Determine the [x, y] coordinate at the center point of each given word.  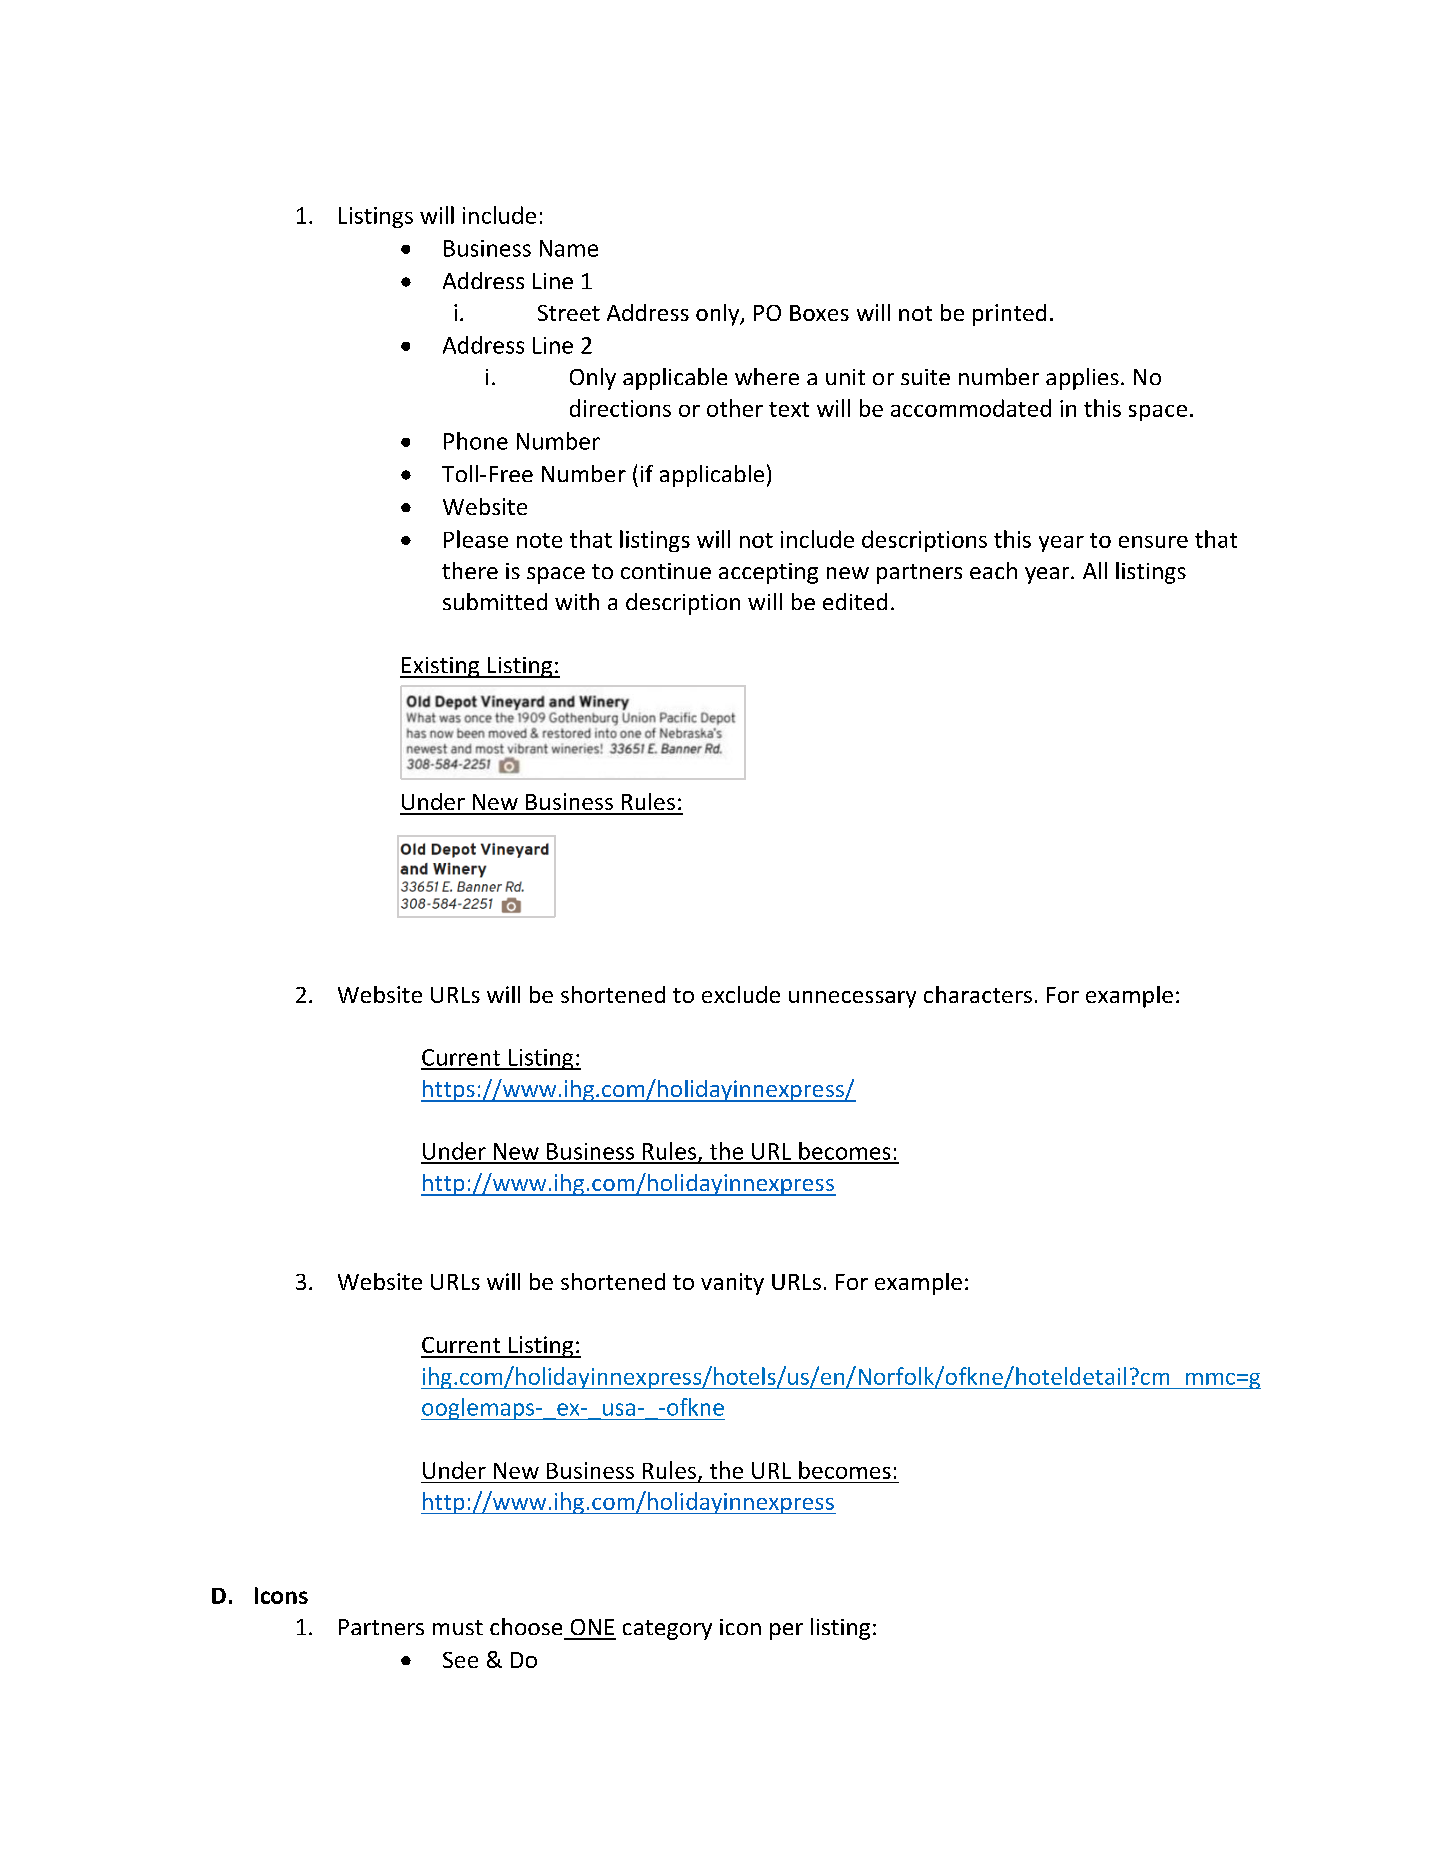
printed [1009, 315]
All [1095, 570]
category [667, 1630]
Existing [441, 667]
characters [978, 994]
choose [526, 1626]
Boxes [819, 313]
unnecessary [852, 999]
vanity [732, 1284]
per [786, 1631]
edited [855, 601]
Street [569, 313]
